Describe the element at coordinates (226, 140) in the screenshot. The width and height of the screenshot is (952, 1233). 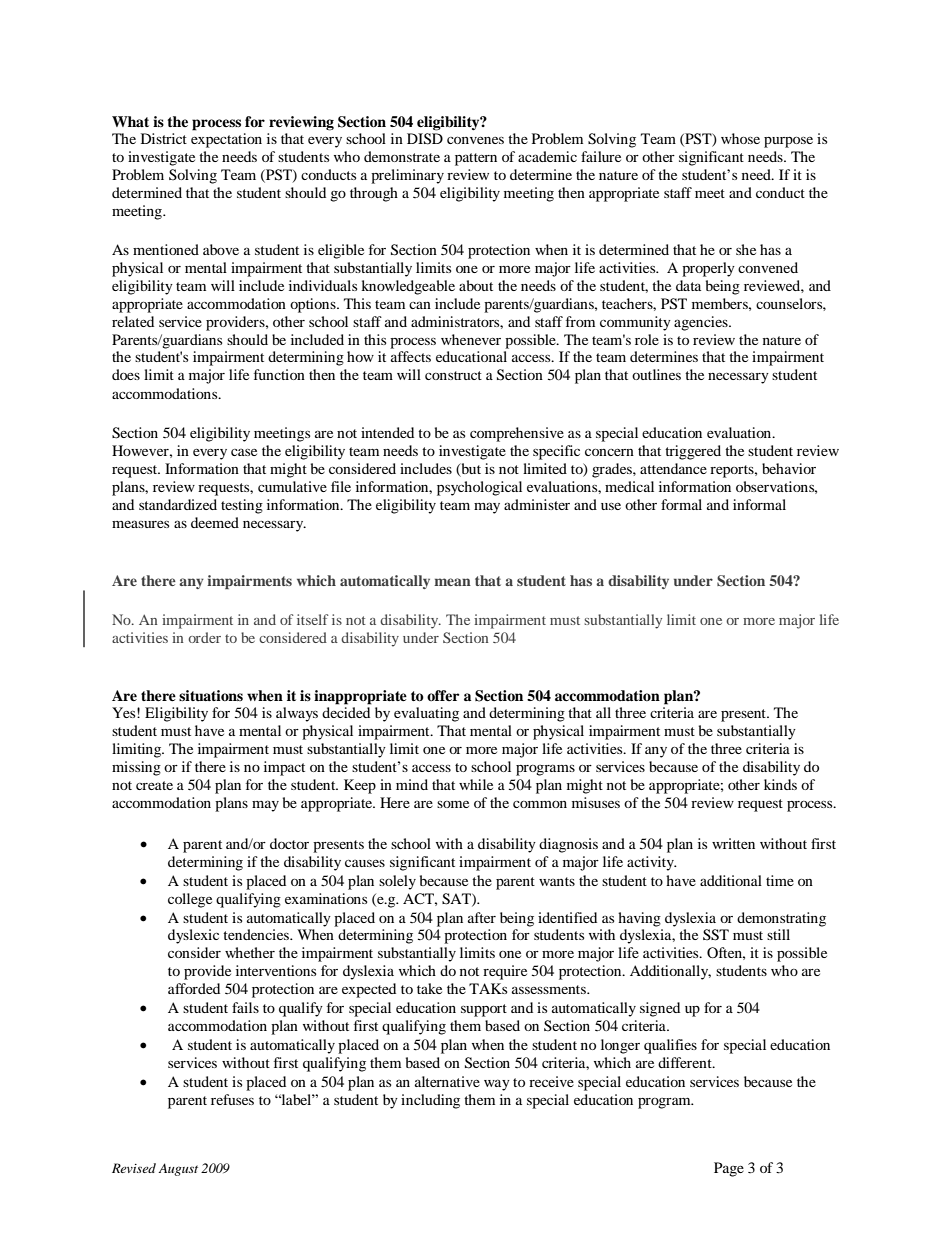
I see `expectation` at that location.
